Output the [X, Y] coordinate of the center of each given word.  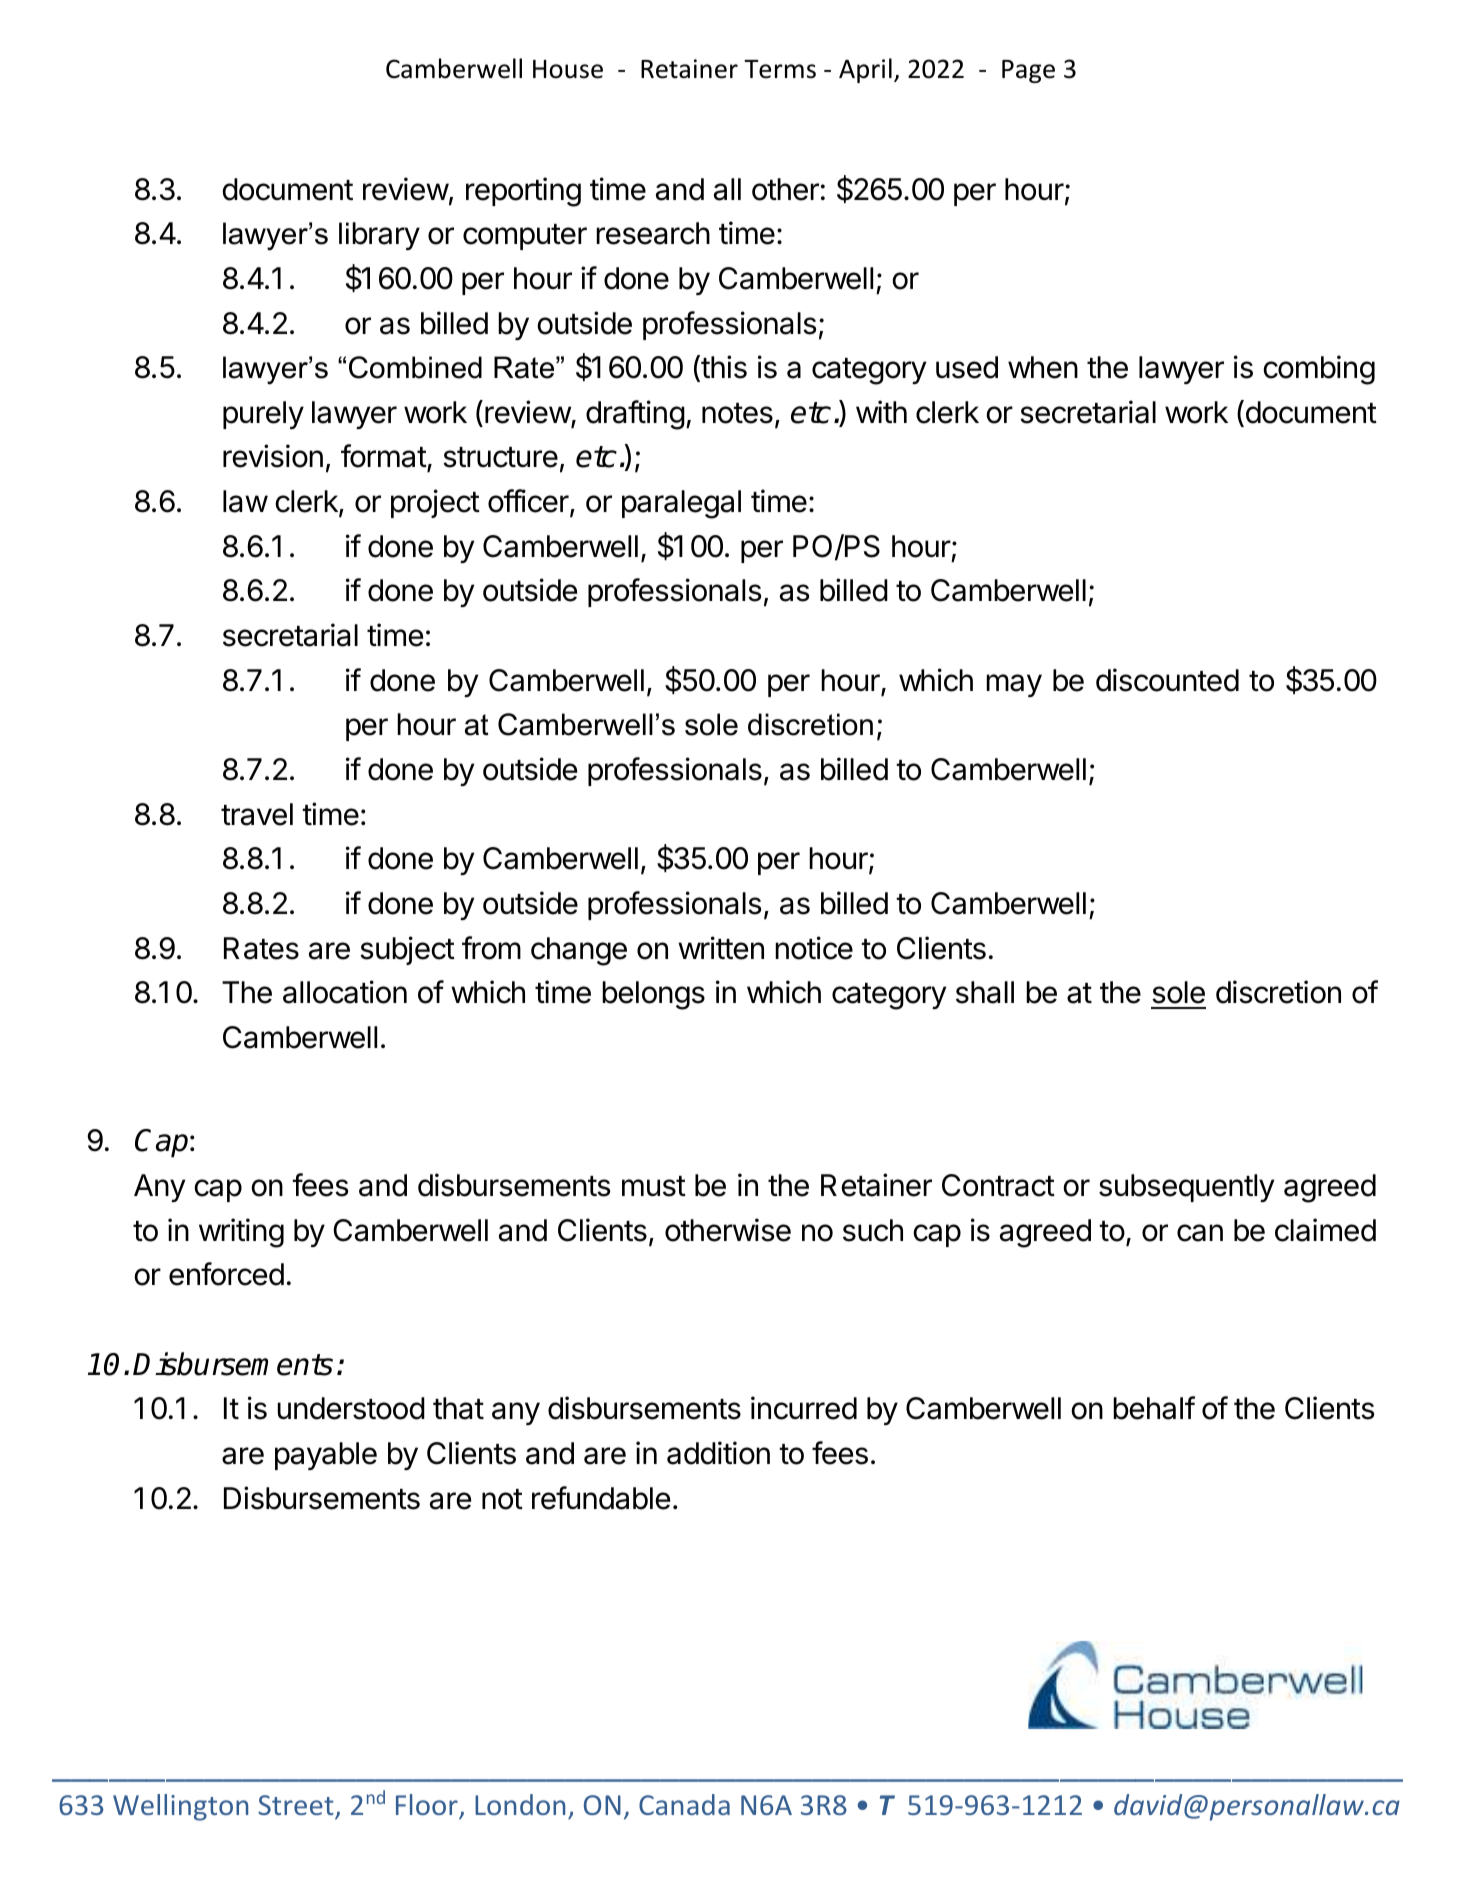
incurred [804, 1408]
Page [1028, 71]
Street [297, 1806]
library [379, 236]
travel [257, 814]
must [654, 1186]
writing [241, 1233]
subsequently [1186, 1188]
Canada [684, 1804]
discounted [1167, 680]
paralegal [681, 504]
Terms [780, 69]
